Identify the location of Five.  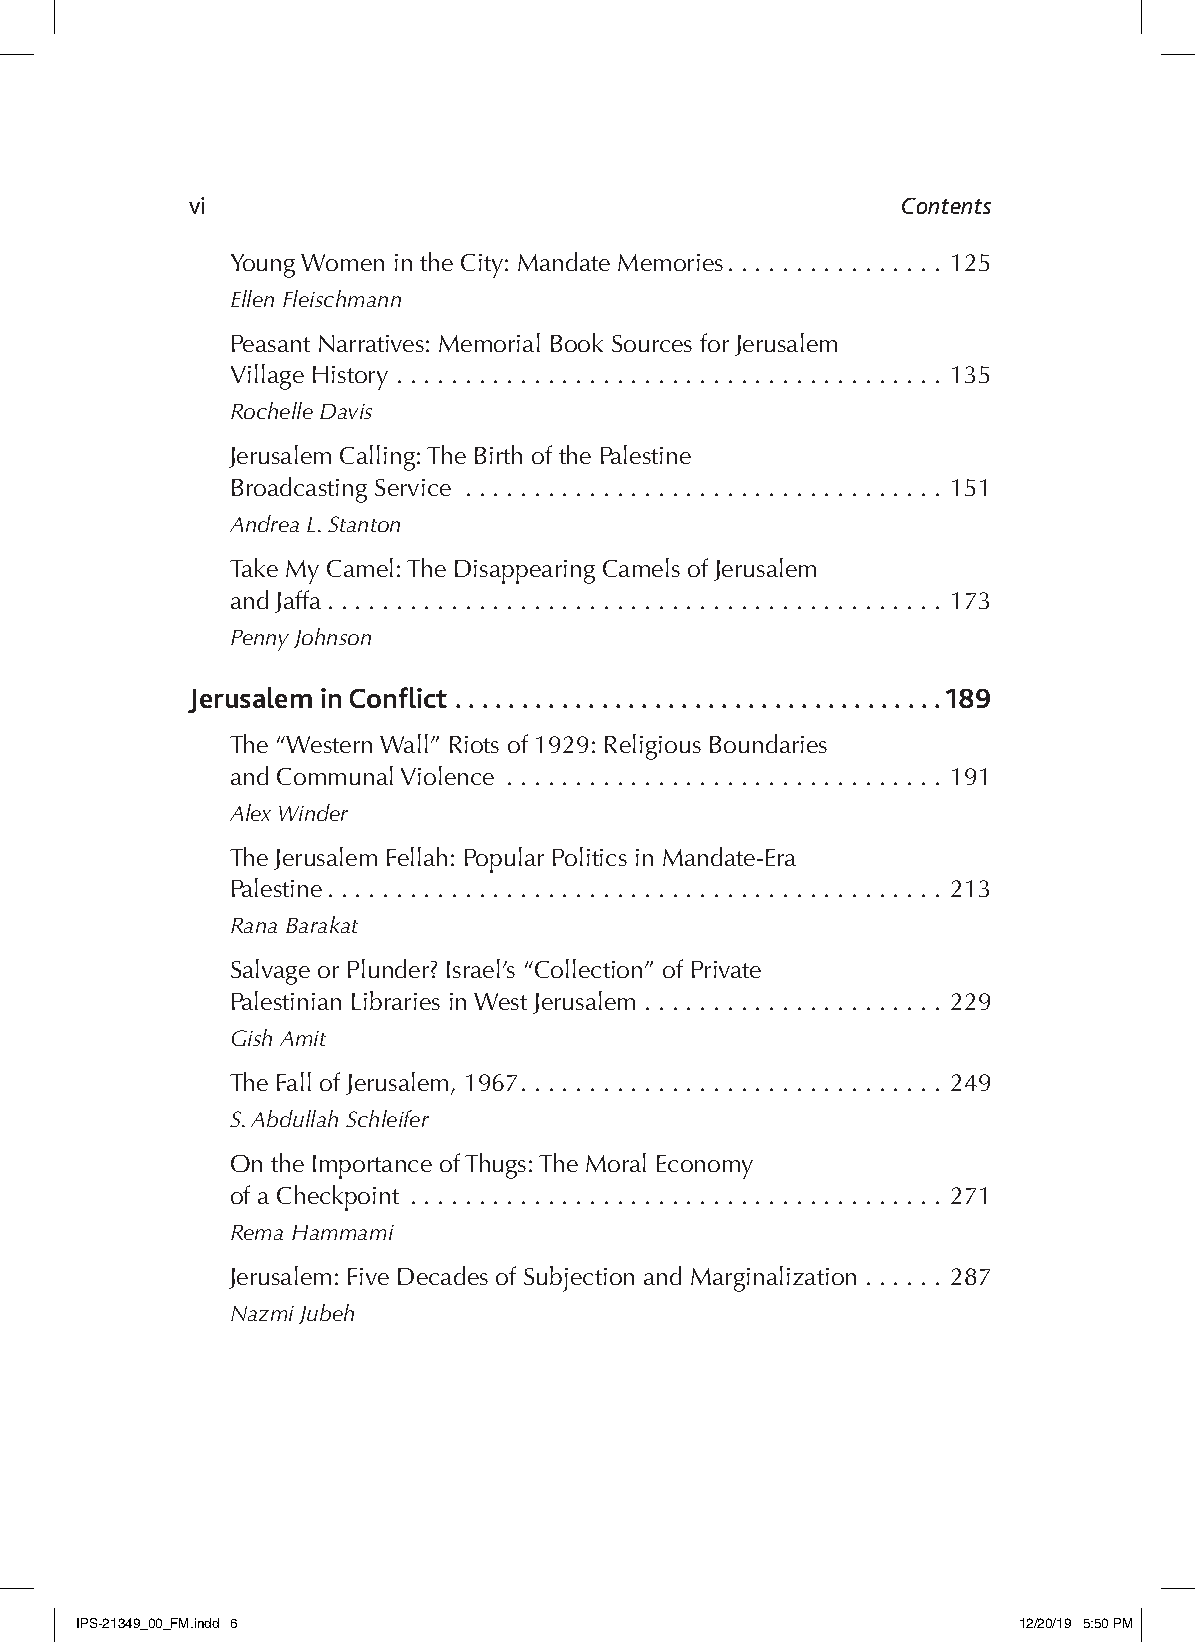
(368, 1276).
